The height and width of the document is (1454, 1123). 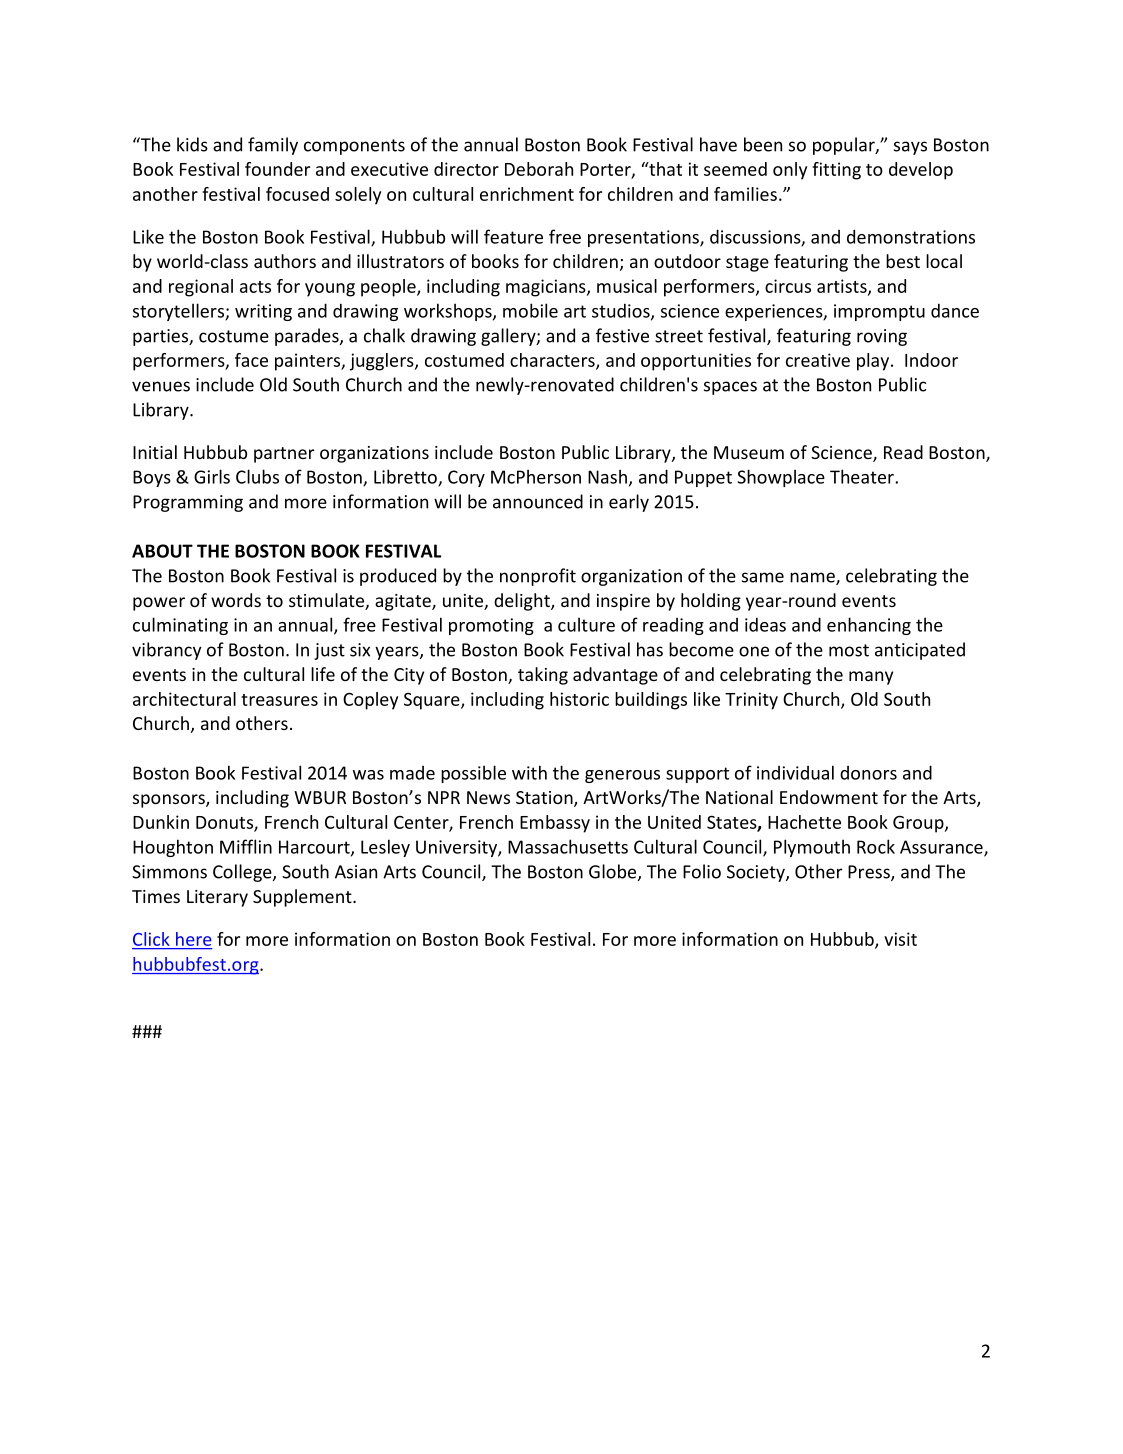 I want to click on many, so click(x=871, y=678).
